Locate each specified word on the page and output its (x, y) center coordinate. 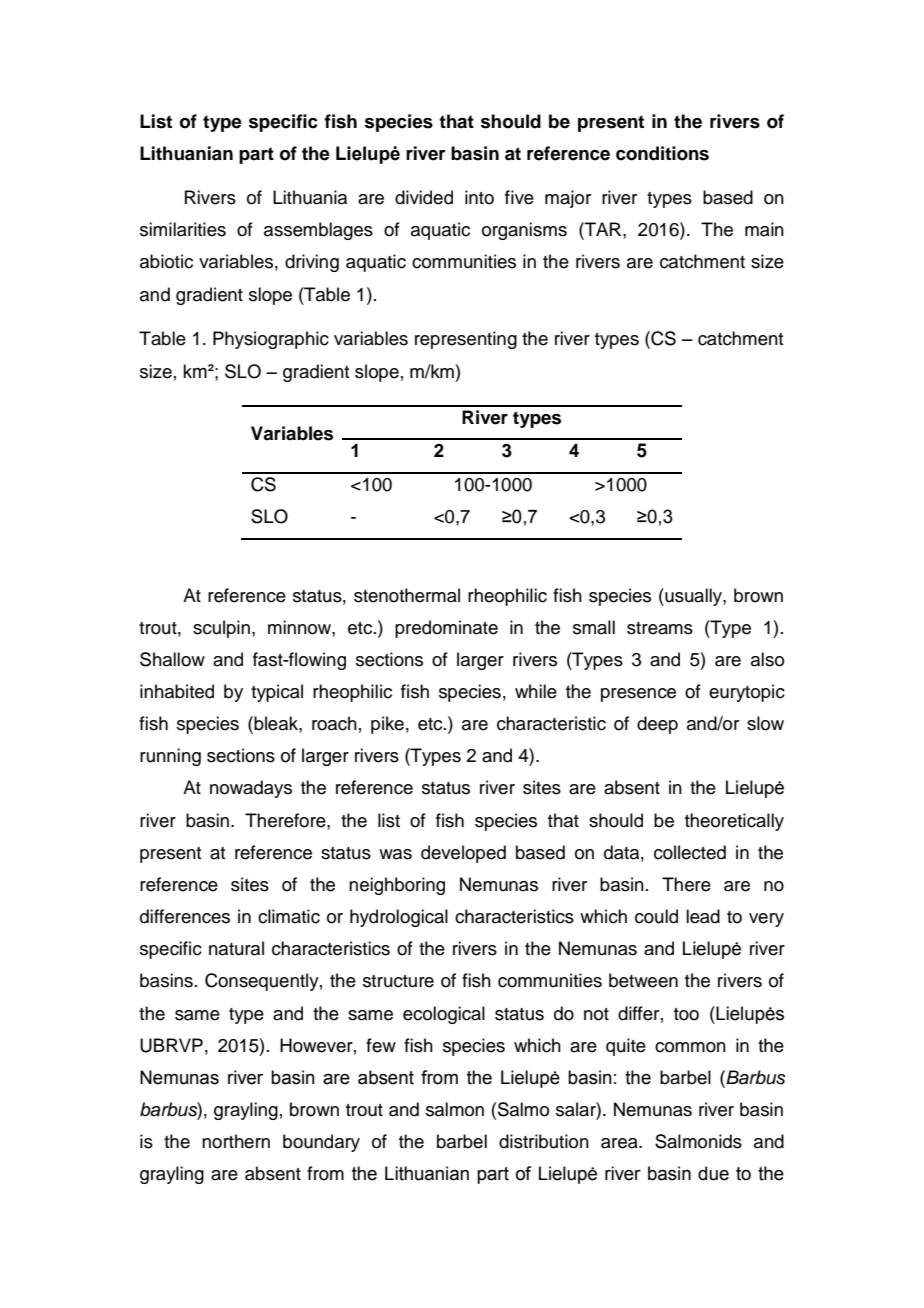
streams (660, 628)
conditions (662, 153)
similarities (183, 229)
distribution (544, 1141)
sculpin (221, 629)
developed (463, 854)
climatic (289, 916)
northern (236, 1141)
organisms (524, 231)
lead (703, 916)
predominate (446, 629)
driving (312, 263)
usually (693, 597)
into (479, 197)
